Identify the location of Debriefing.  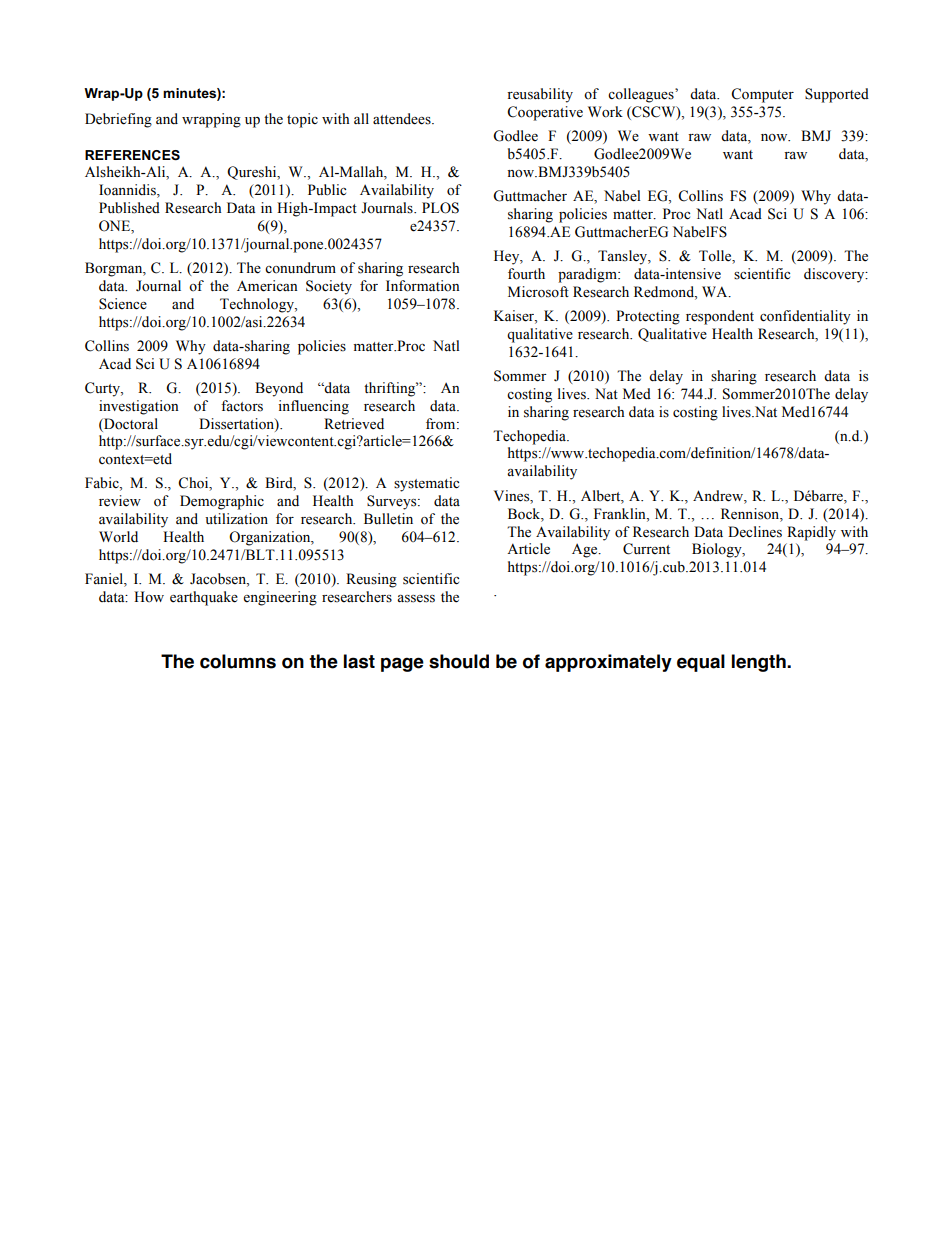
(118, 120).
